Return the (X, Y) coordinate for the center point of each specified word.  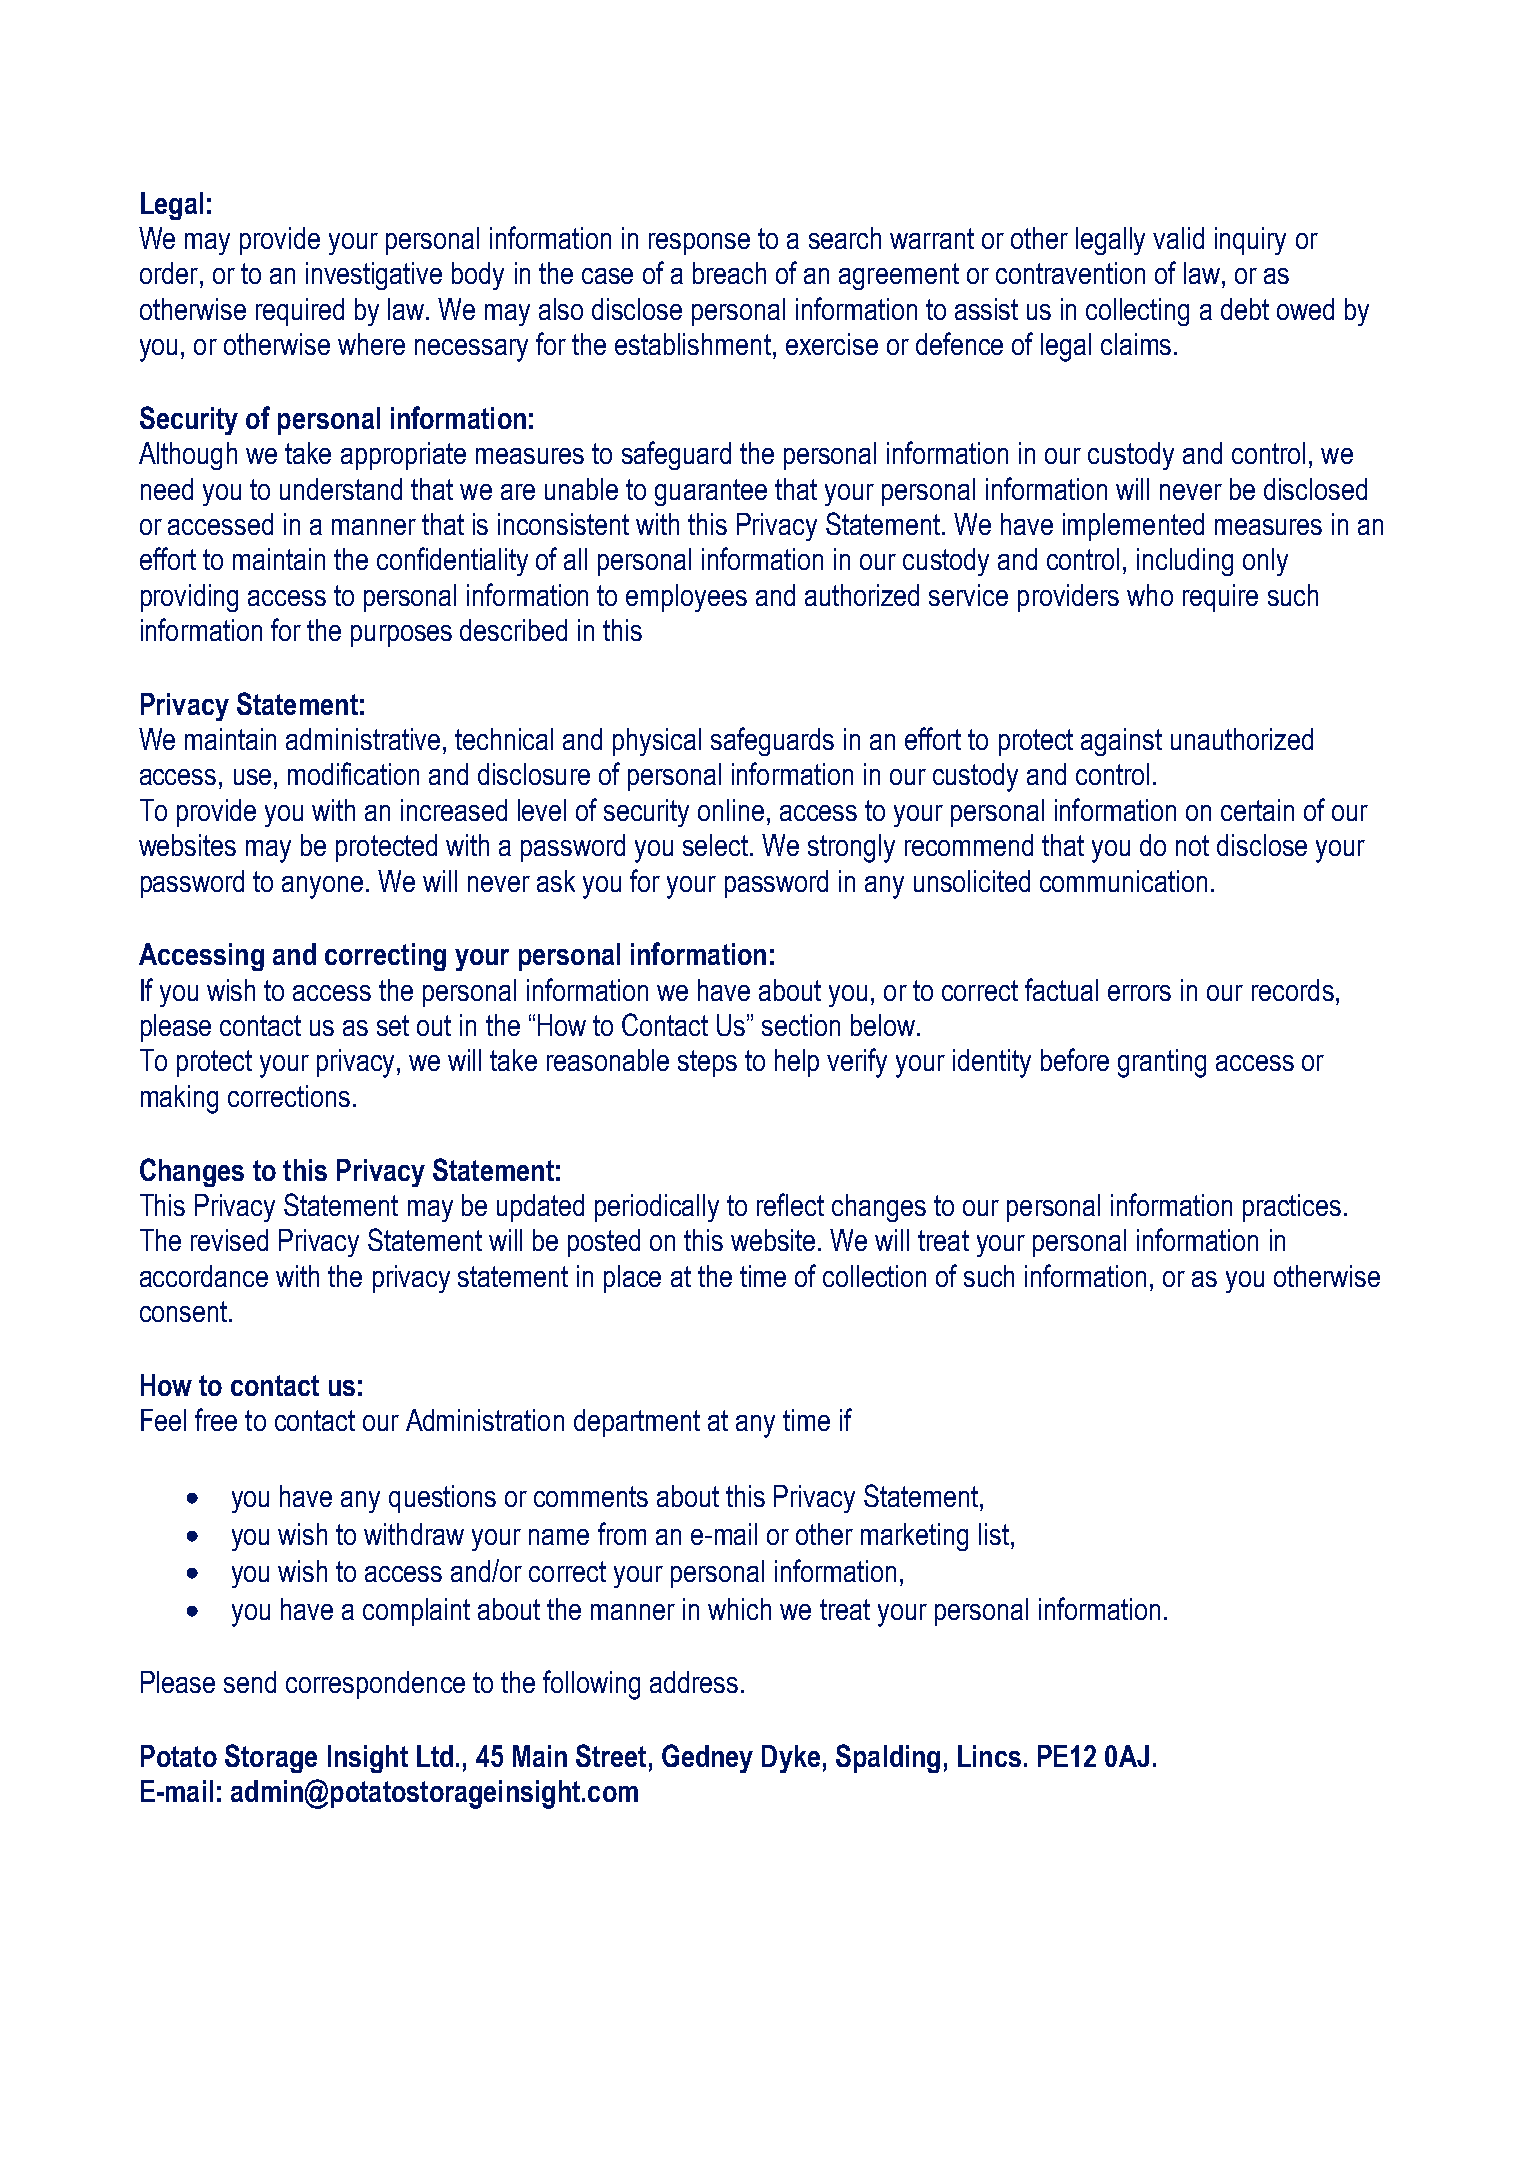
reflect (790, 1204)
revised (229, 1240)
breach (729, 273)
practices (1292, 1208)
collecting (1137, 312)
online (731, 810)
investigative (374, 276)
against (1121, 742)
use (252, 777)
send (250, 1682)
